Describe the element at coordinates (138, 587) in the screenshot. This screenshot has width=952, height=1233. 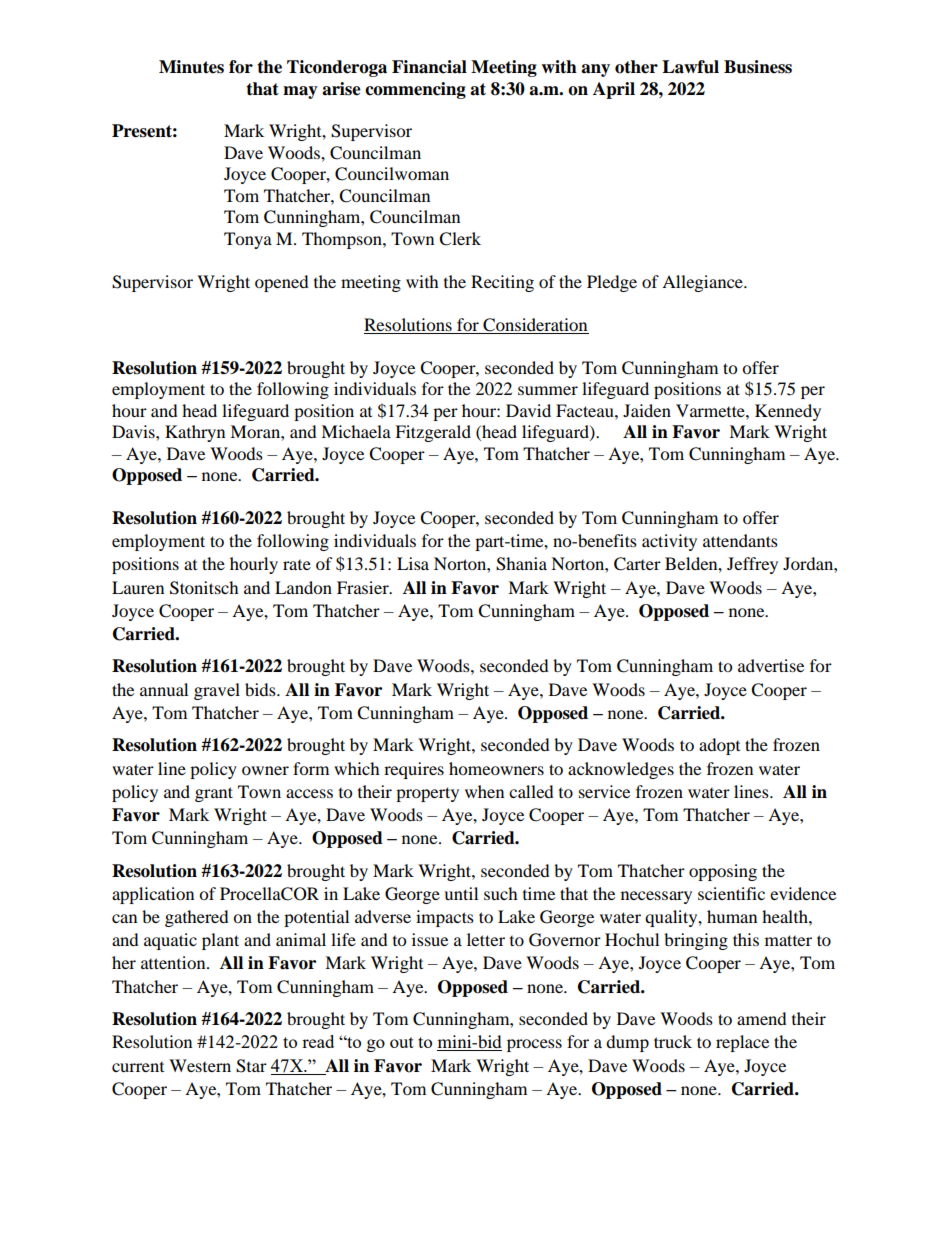
I see `Lauren` at that location.
